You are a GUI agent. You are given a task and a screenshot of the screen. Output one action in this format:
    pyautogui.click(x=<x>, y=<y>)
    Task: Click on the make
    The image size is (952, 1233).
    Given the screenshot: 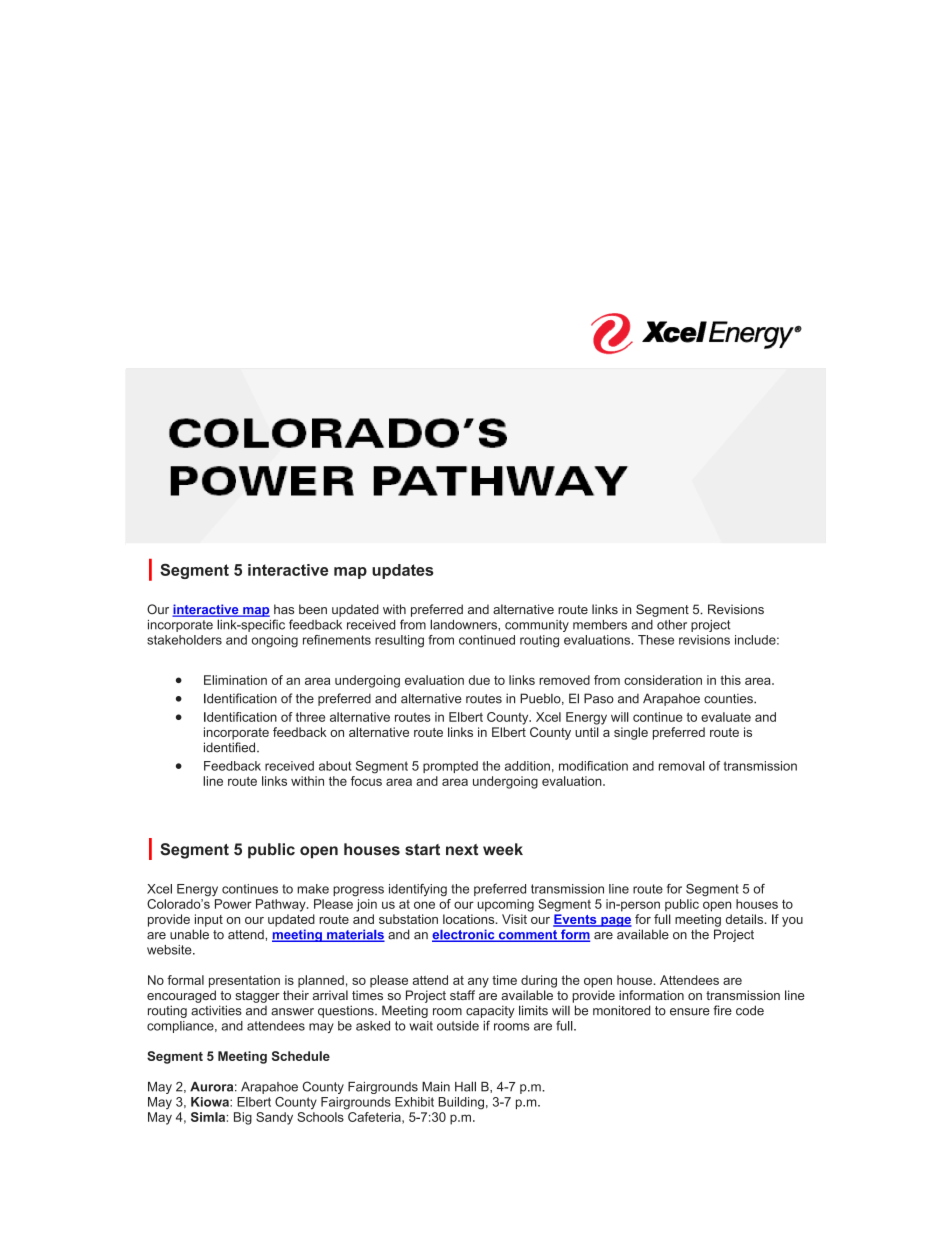 What is the action you would take?
    pyautogui.click(x=313, y=889)
